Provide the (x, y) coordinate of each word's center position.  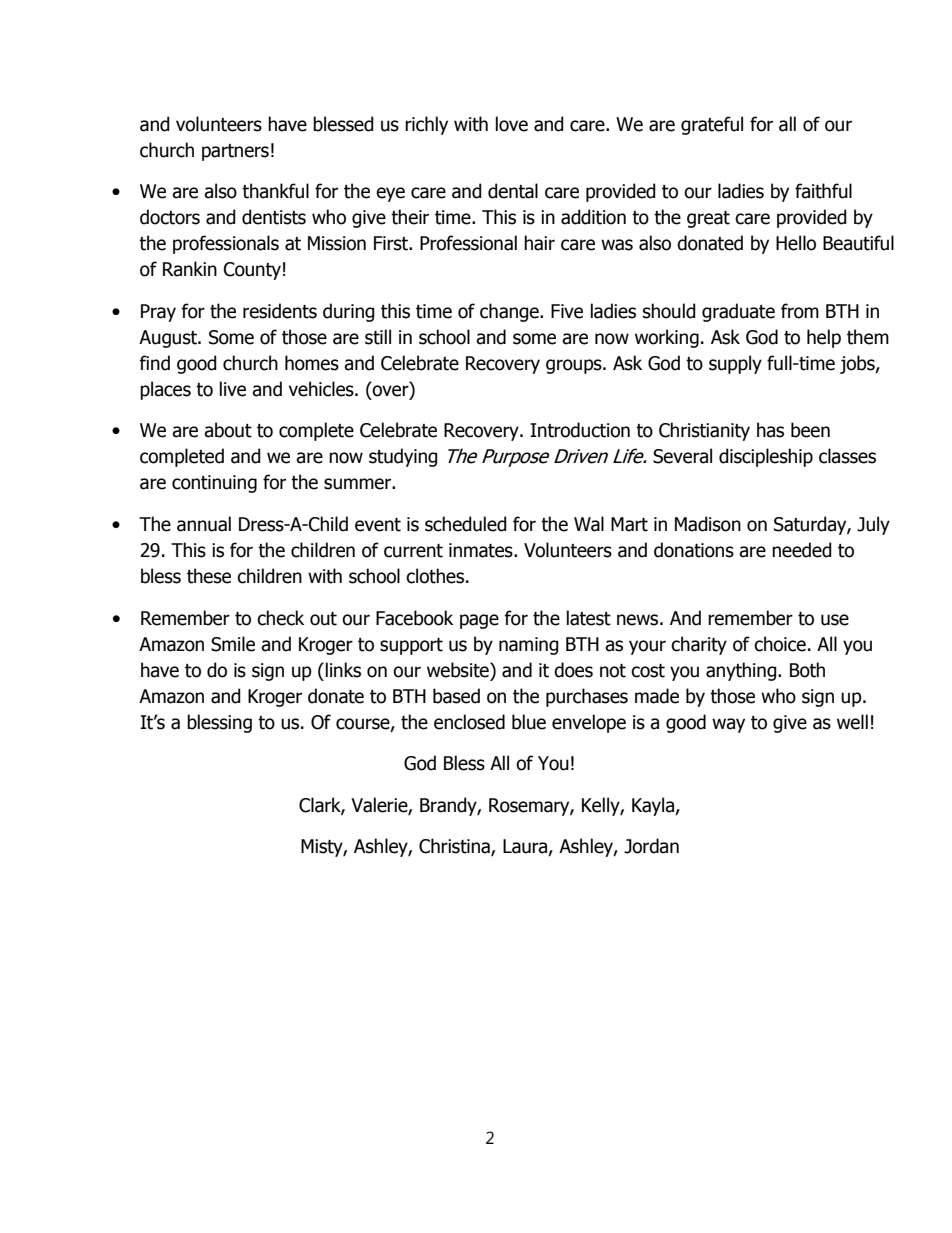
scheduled (466, 524)
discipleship (766, 457)
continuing (214, 484)
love (512, 124)
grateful (712, 125)
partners (235, 152)
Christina (455, 847)
